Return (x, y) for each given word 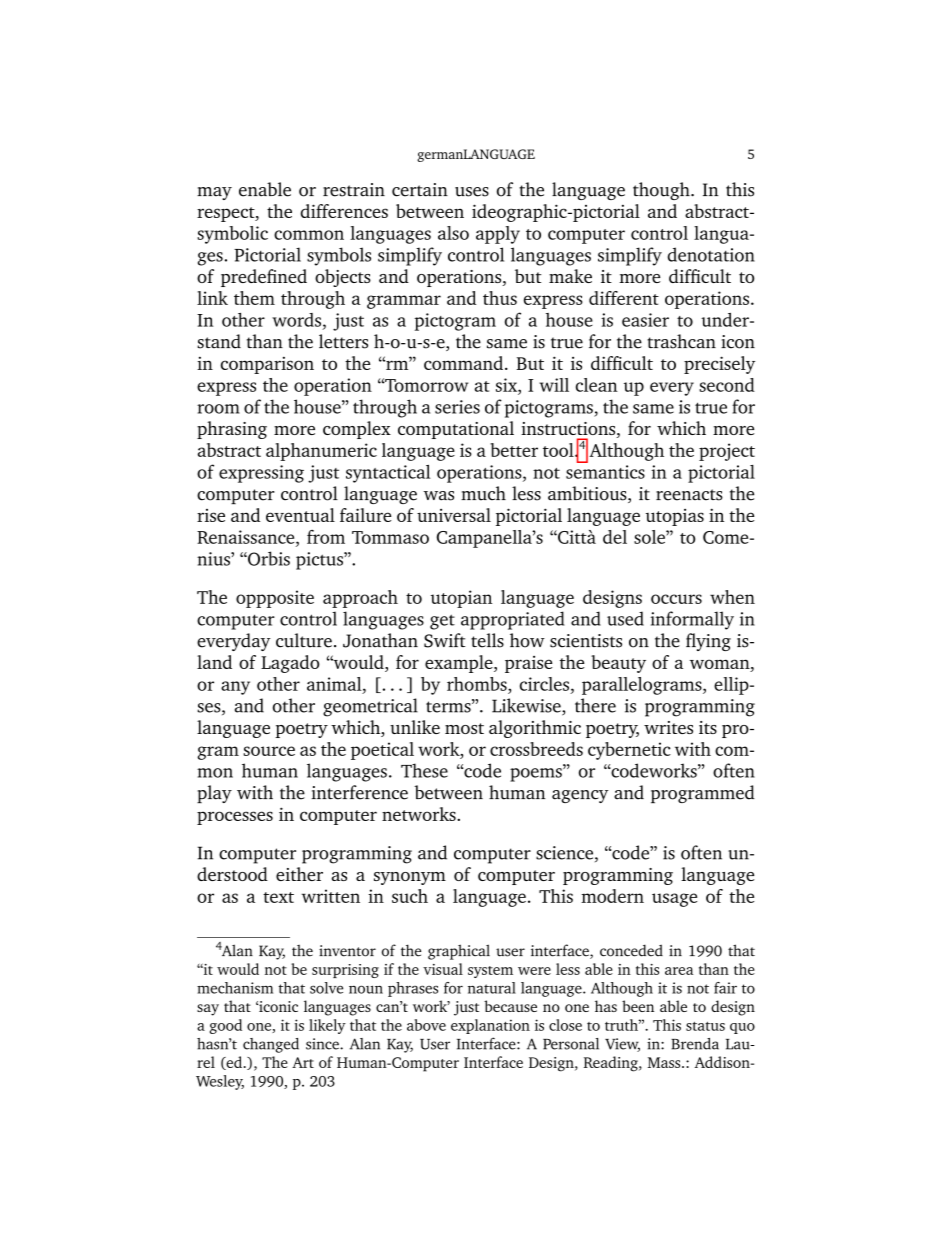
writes (668, 727)
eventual (300, 515)
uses (472, 192)
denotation (711, 254)
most (464, 728)
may (214, 193)
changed (271, 1045)
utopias (675, 517)
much (483, 493)
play (214, 794)
